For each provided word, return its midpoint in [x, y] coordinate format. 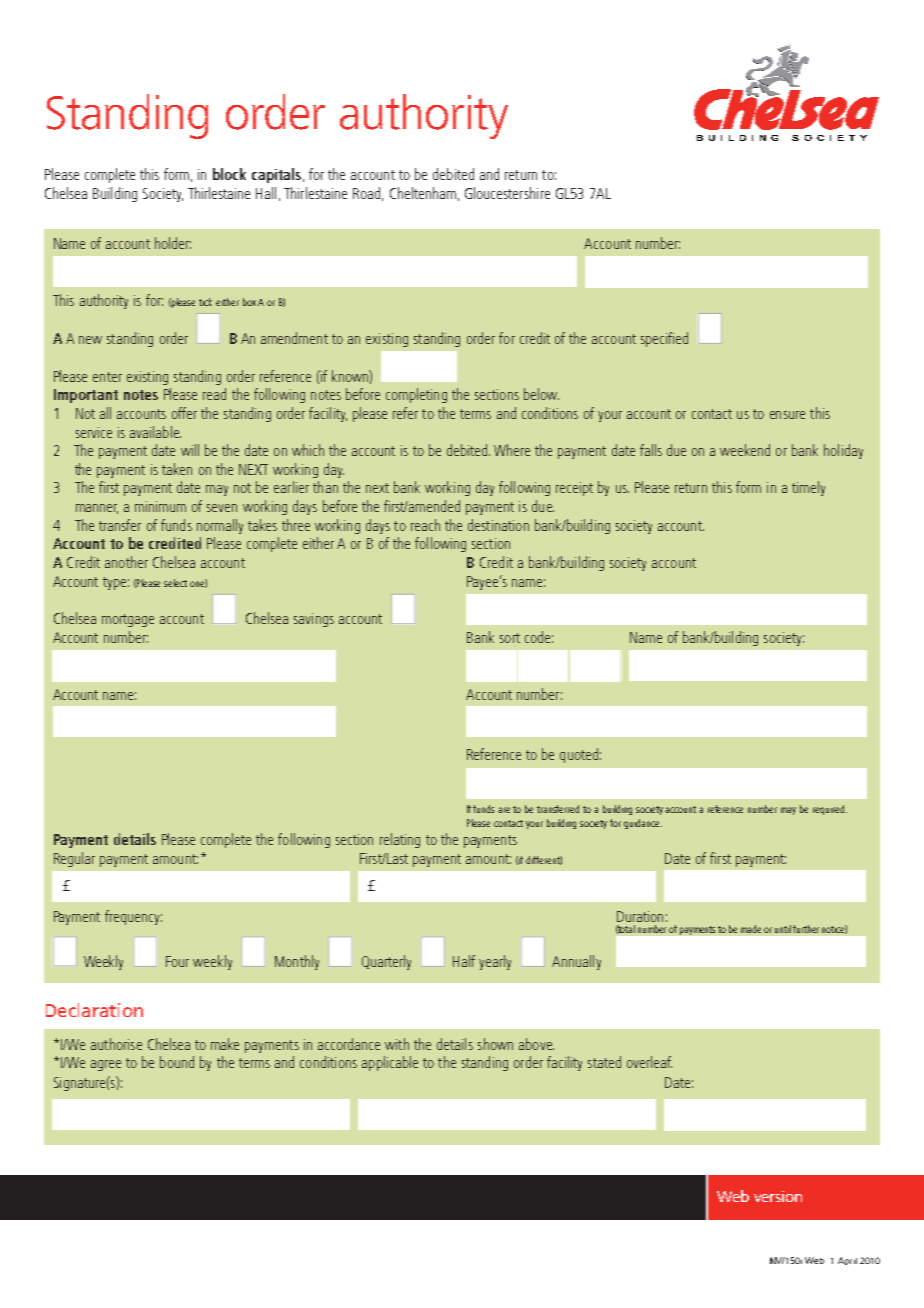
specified [664, 339]
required [828, 810]
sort [510, 638]
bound [177, 1062]
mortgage [128, 620]
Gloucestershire [507, 193]
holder [173, 243]
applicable [390, 1063]
